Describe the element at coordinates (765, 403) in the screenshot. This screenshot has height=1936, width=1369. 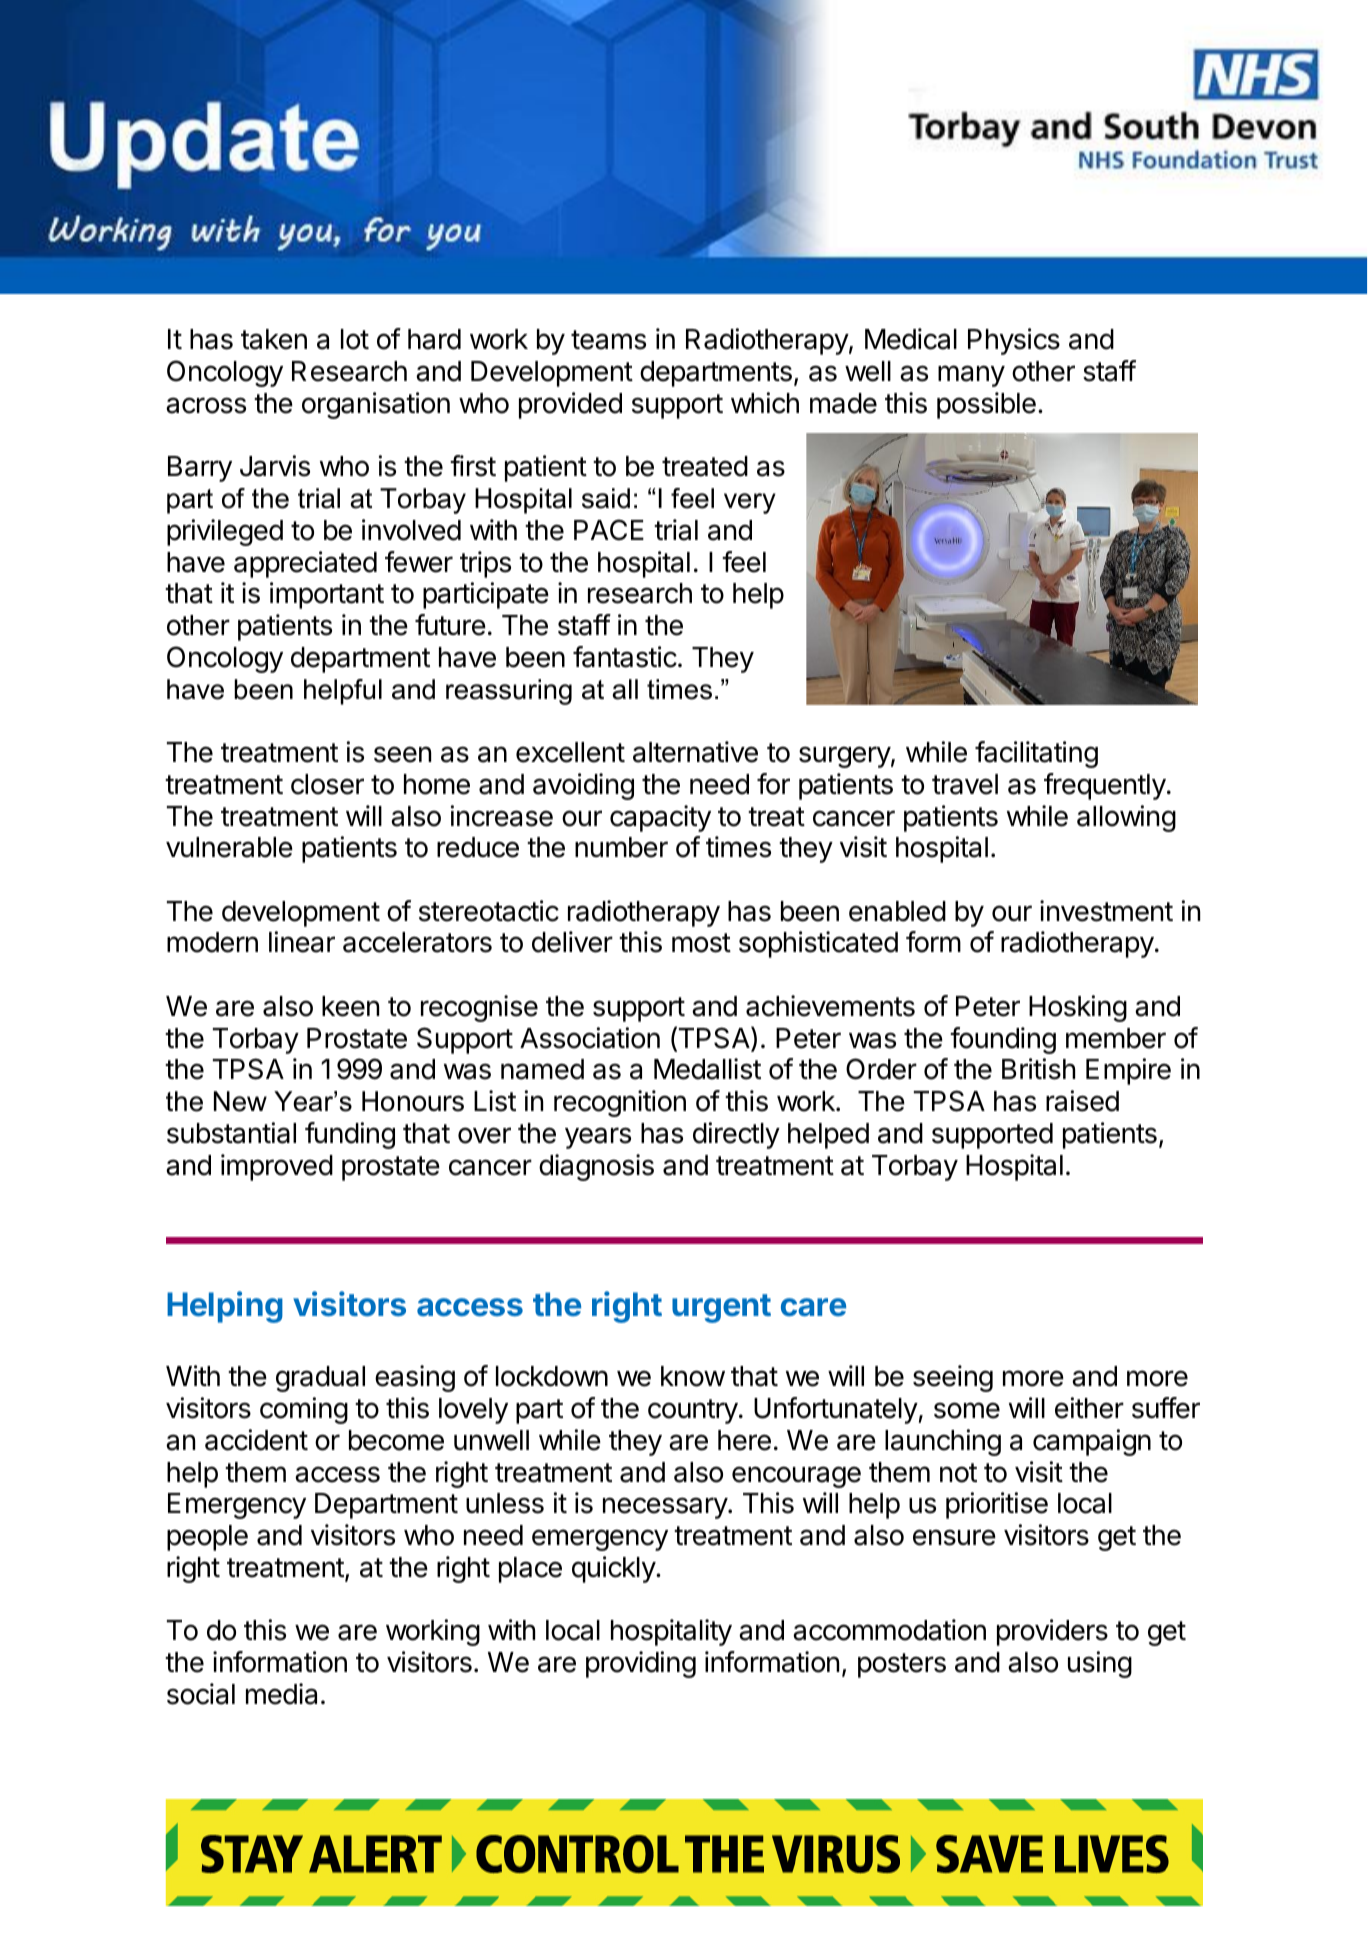
I see `which` at that location.
